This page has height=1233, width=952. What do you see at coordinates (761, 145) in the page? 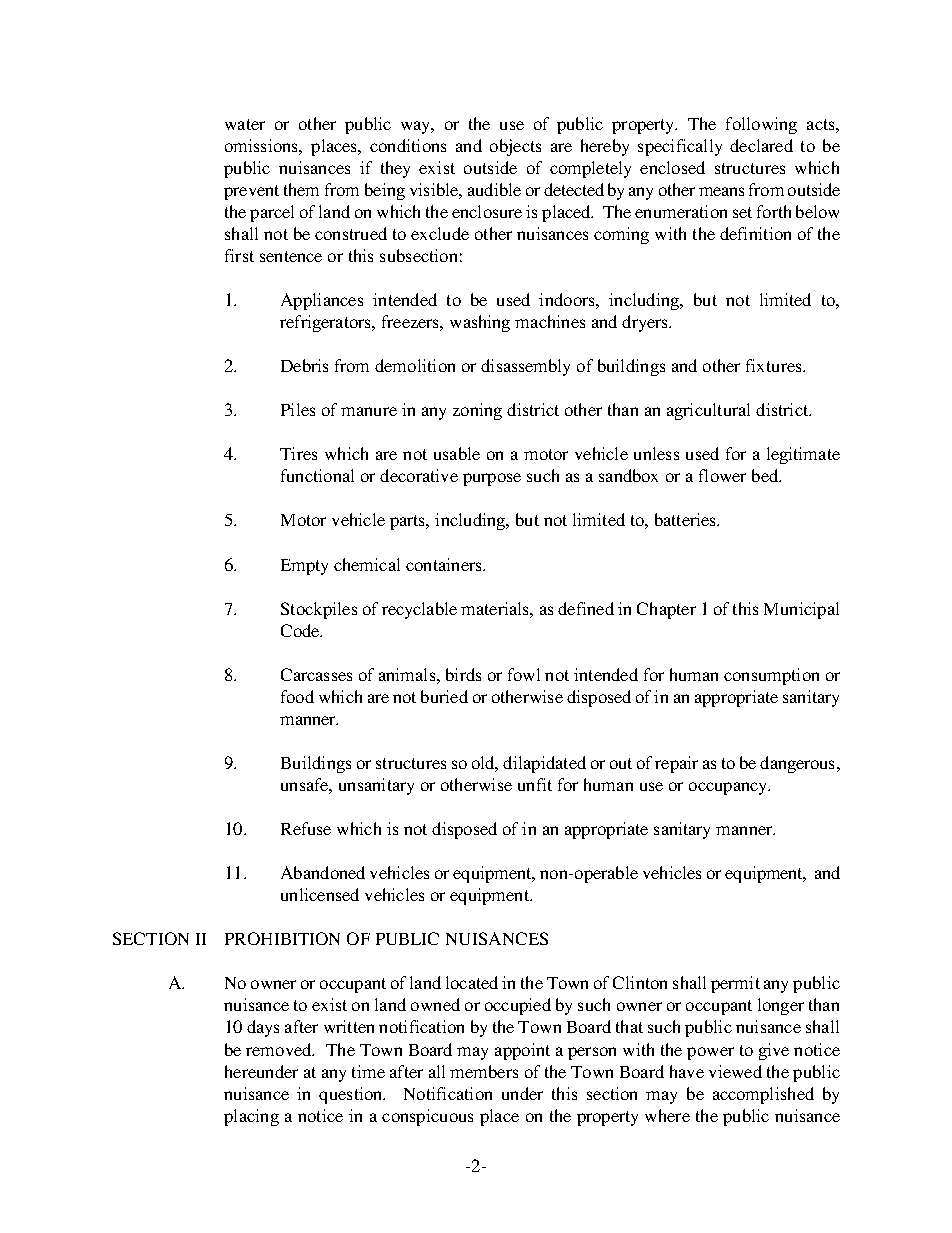
I see `declared` at bounding box center [761, 145].
